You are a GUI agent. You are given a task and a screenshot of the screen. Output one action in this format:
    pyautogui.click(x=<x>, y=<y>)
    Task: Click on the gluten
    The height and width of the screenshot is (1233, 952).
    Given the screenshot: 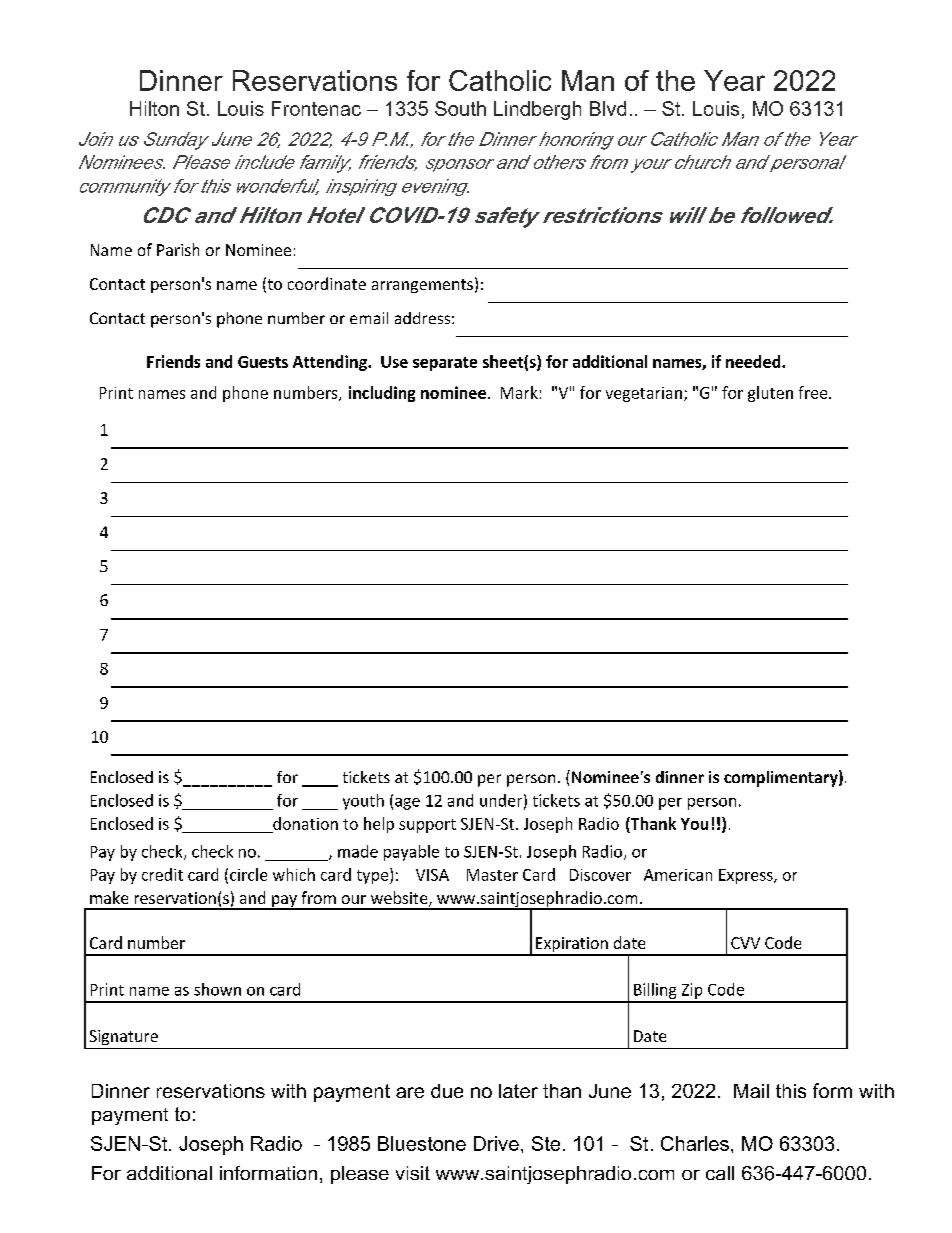 What is the action you would take?
    pyautogui.click(x=770, y=394)
